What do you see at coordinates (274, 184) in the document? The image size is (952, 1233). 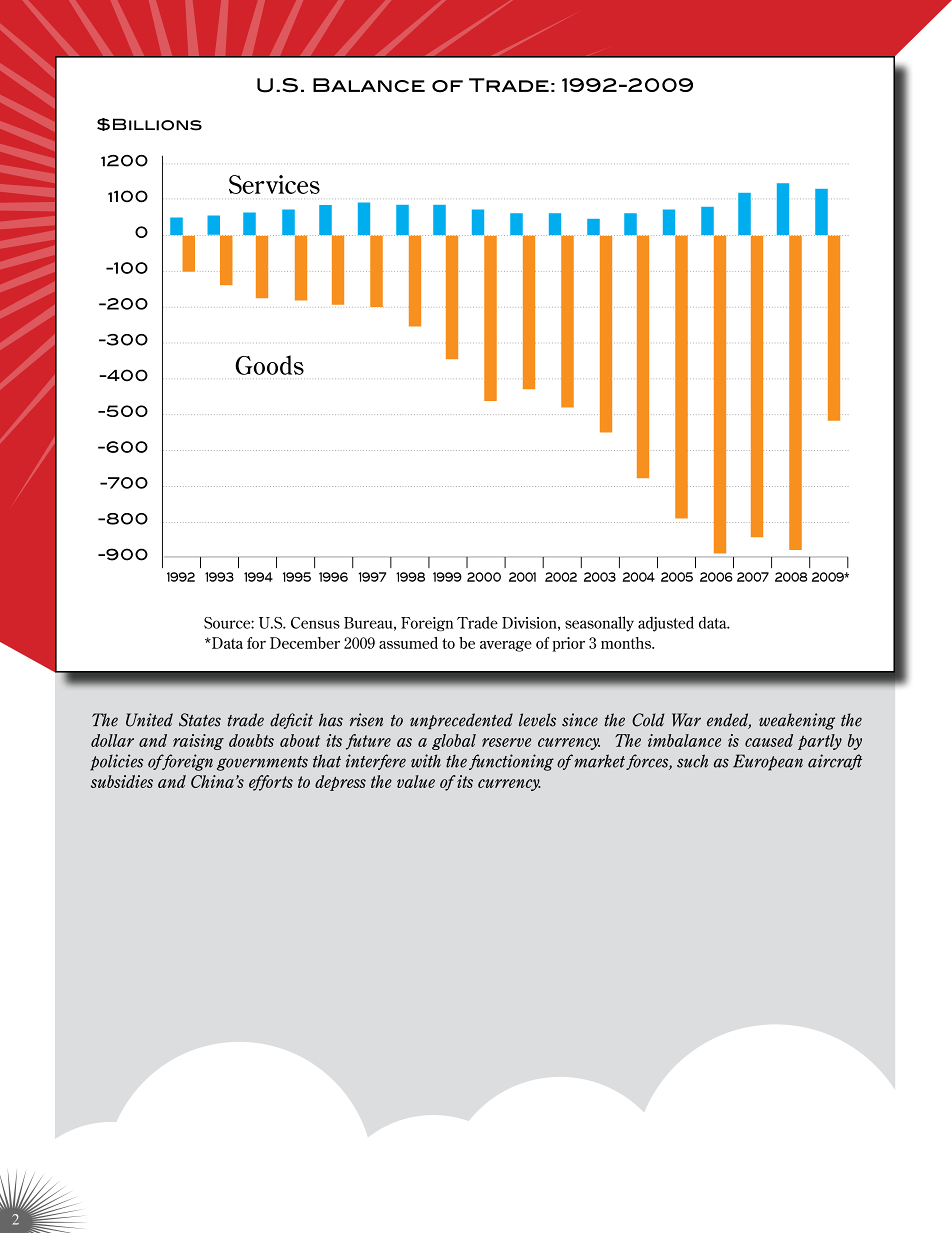 I see `Services` at bounding box center [274, 184].
